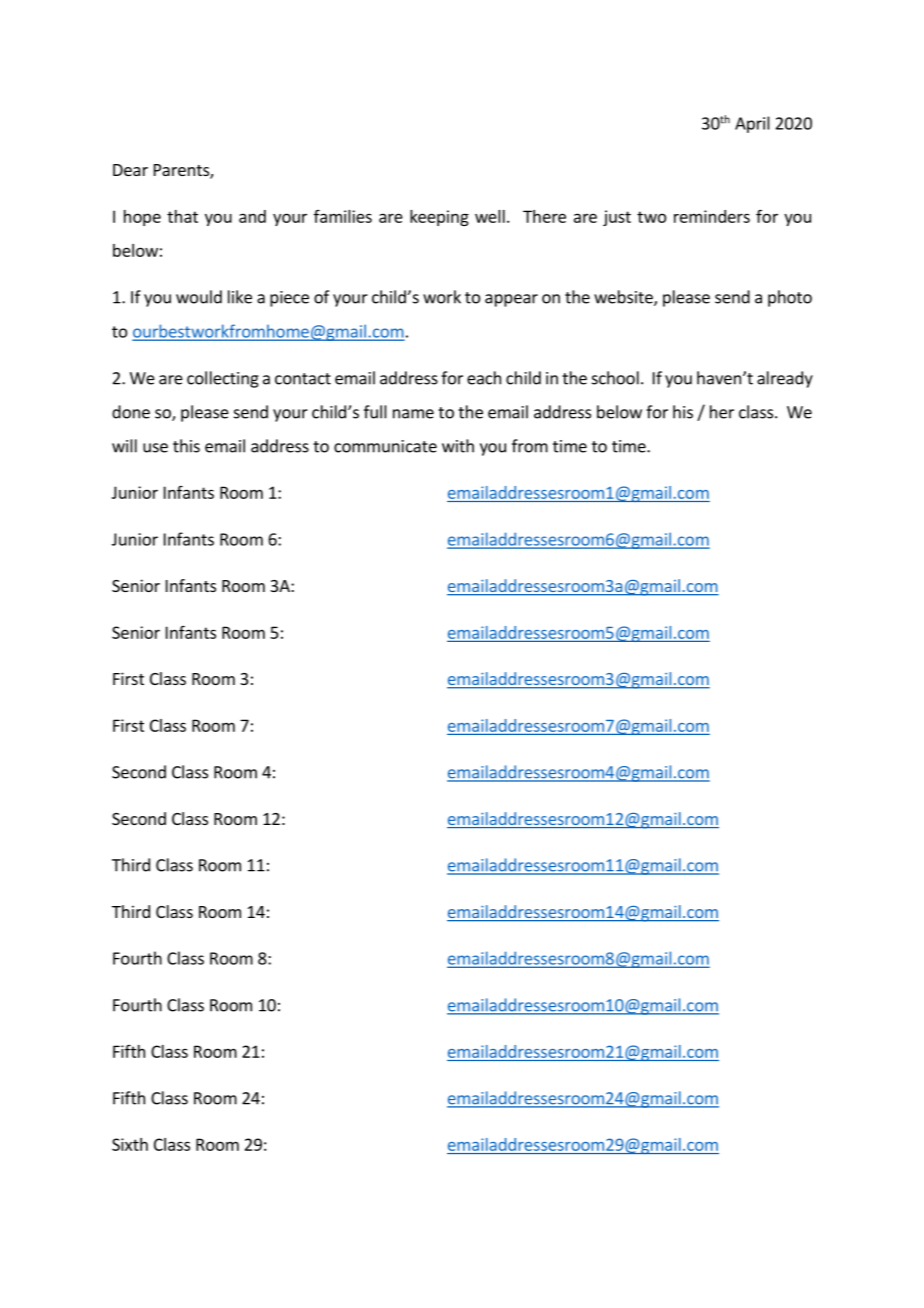 The image size is (924, 1308). I want to click on already, so click(785, 379).
